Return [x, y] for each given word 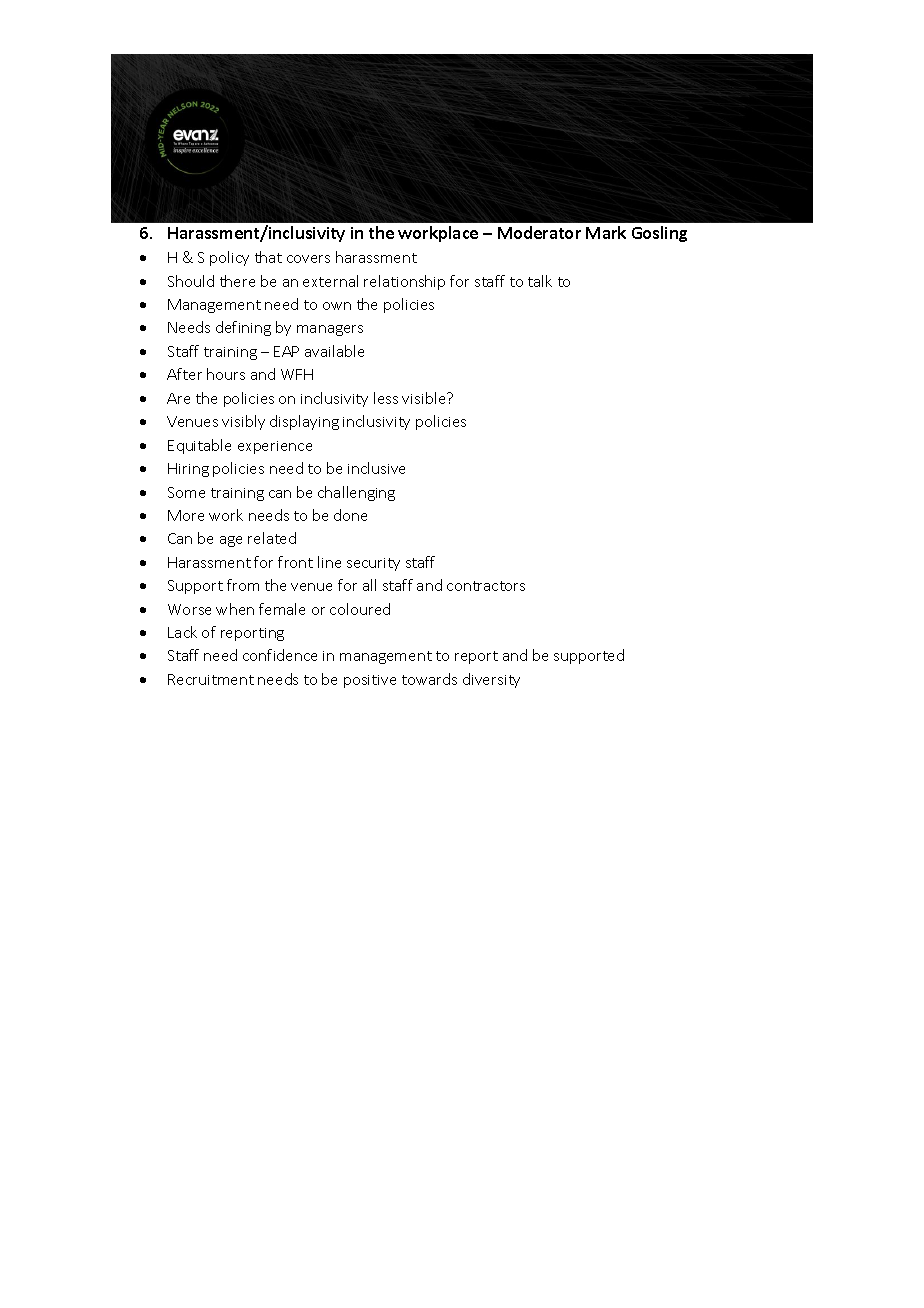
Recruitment [211, 679]
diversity [491, 680]
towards [429, 679]
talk [540, 281]
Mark [606, 232]
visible [425, 398]
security [373, 564]
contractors [486, 586]
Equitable [199, 446]
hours [226, 374]
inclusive [376, 468]
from [243, 585]
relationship [404, 282]
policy [229, 258]
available [334, 351]
